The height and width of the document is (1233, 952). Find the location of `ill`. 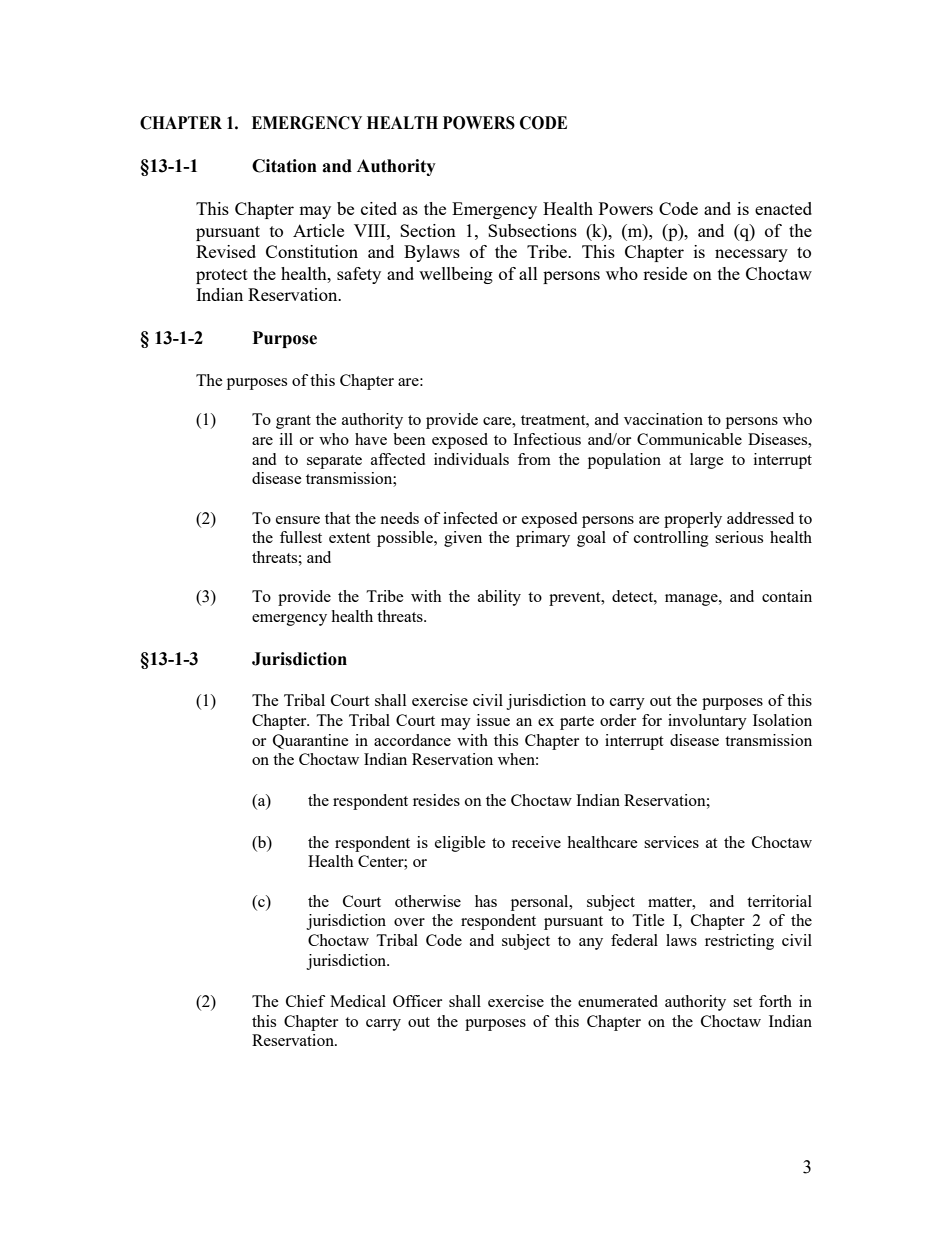

ill is located at coordinates (286, 439).
